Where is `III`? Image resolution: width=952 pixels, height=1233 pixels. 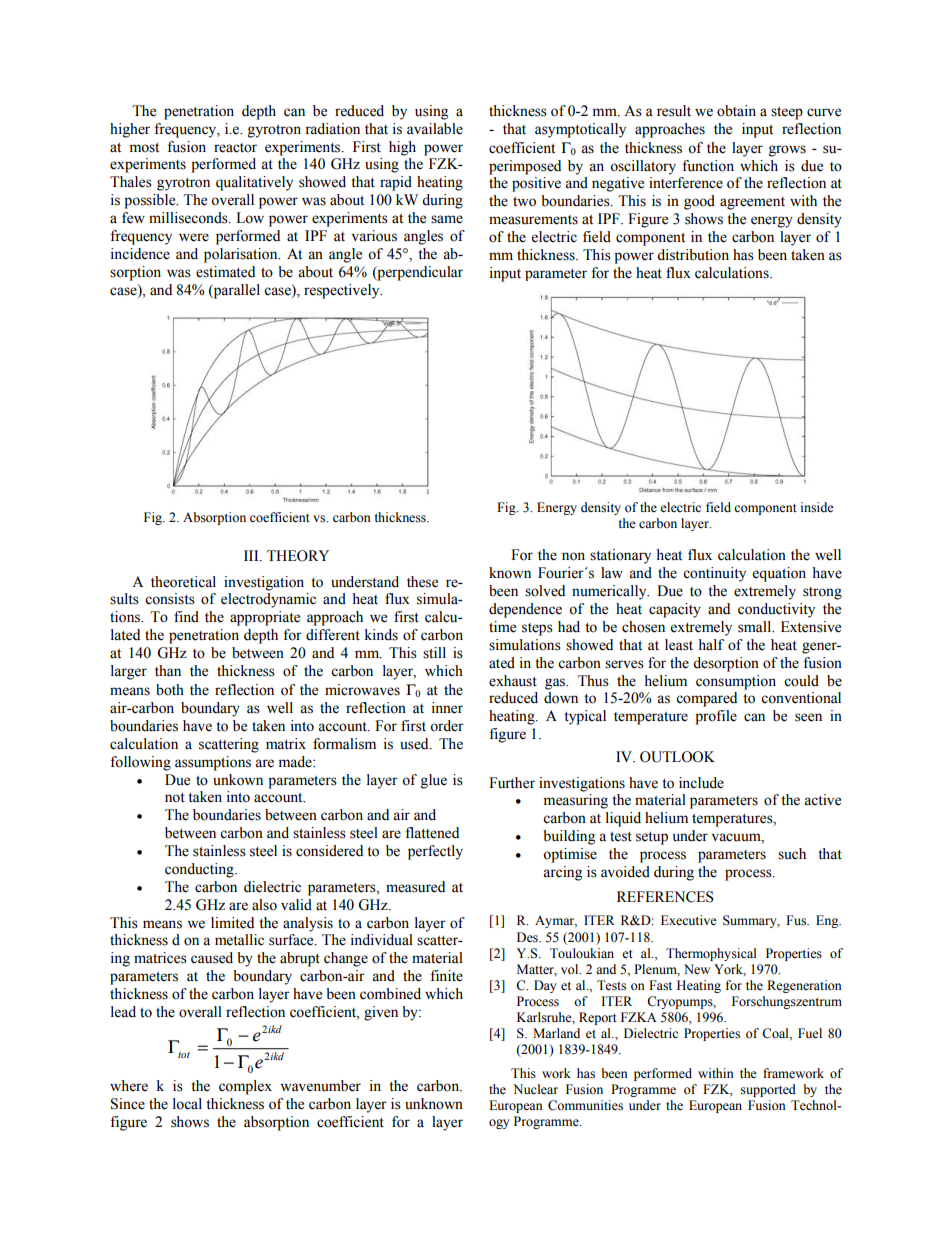
III is located at coordinates (252, 556).
